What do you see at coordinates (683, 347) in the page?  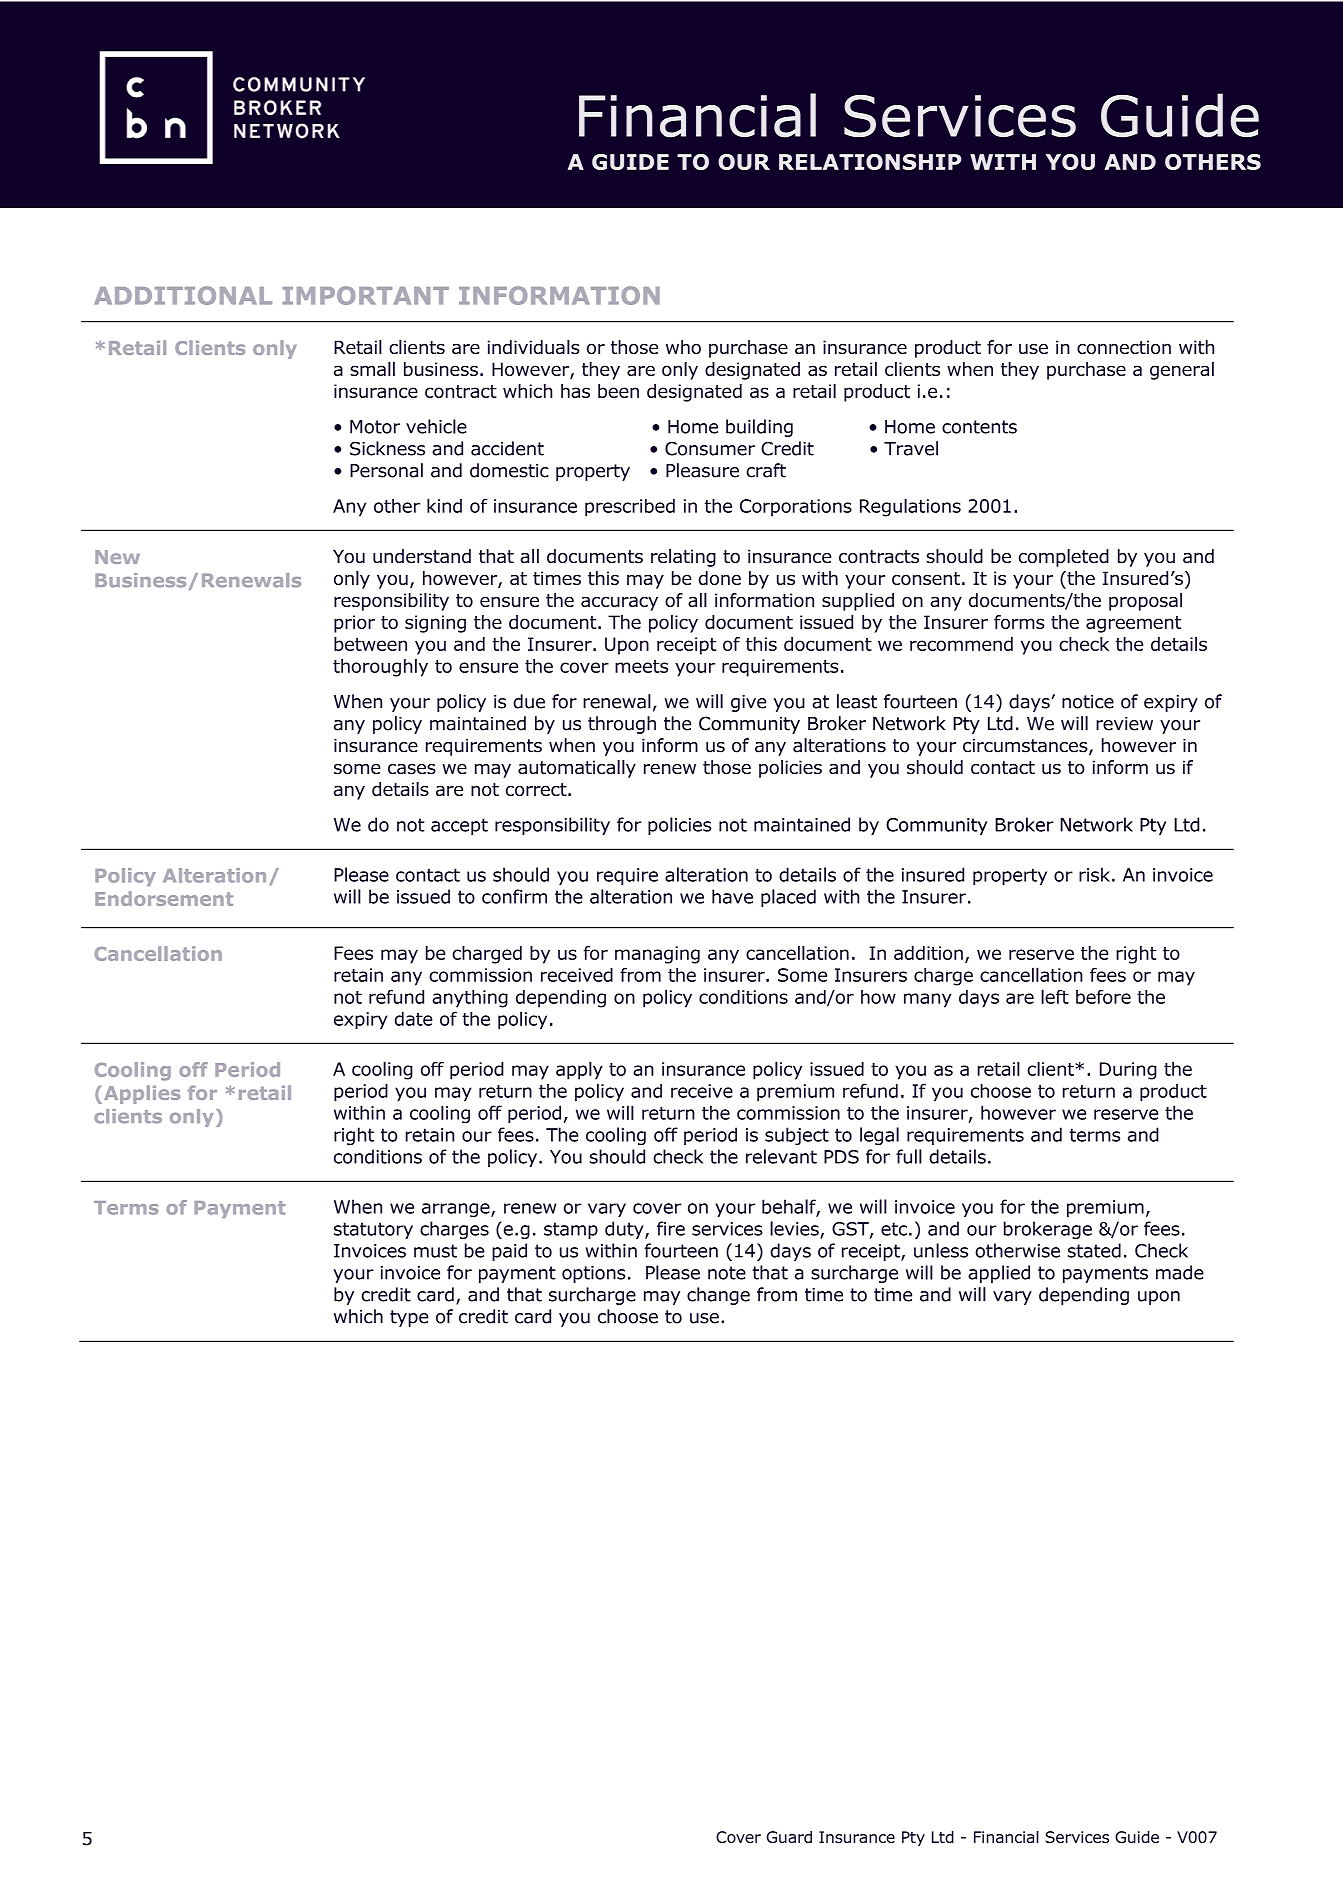 I see `who` at bounding box center [683, 347].
